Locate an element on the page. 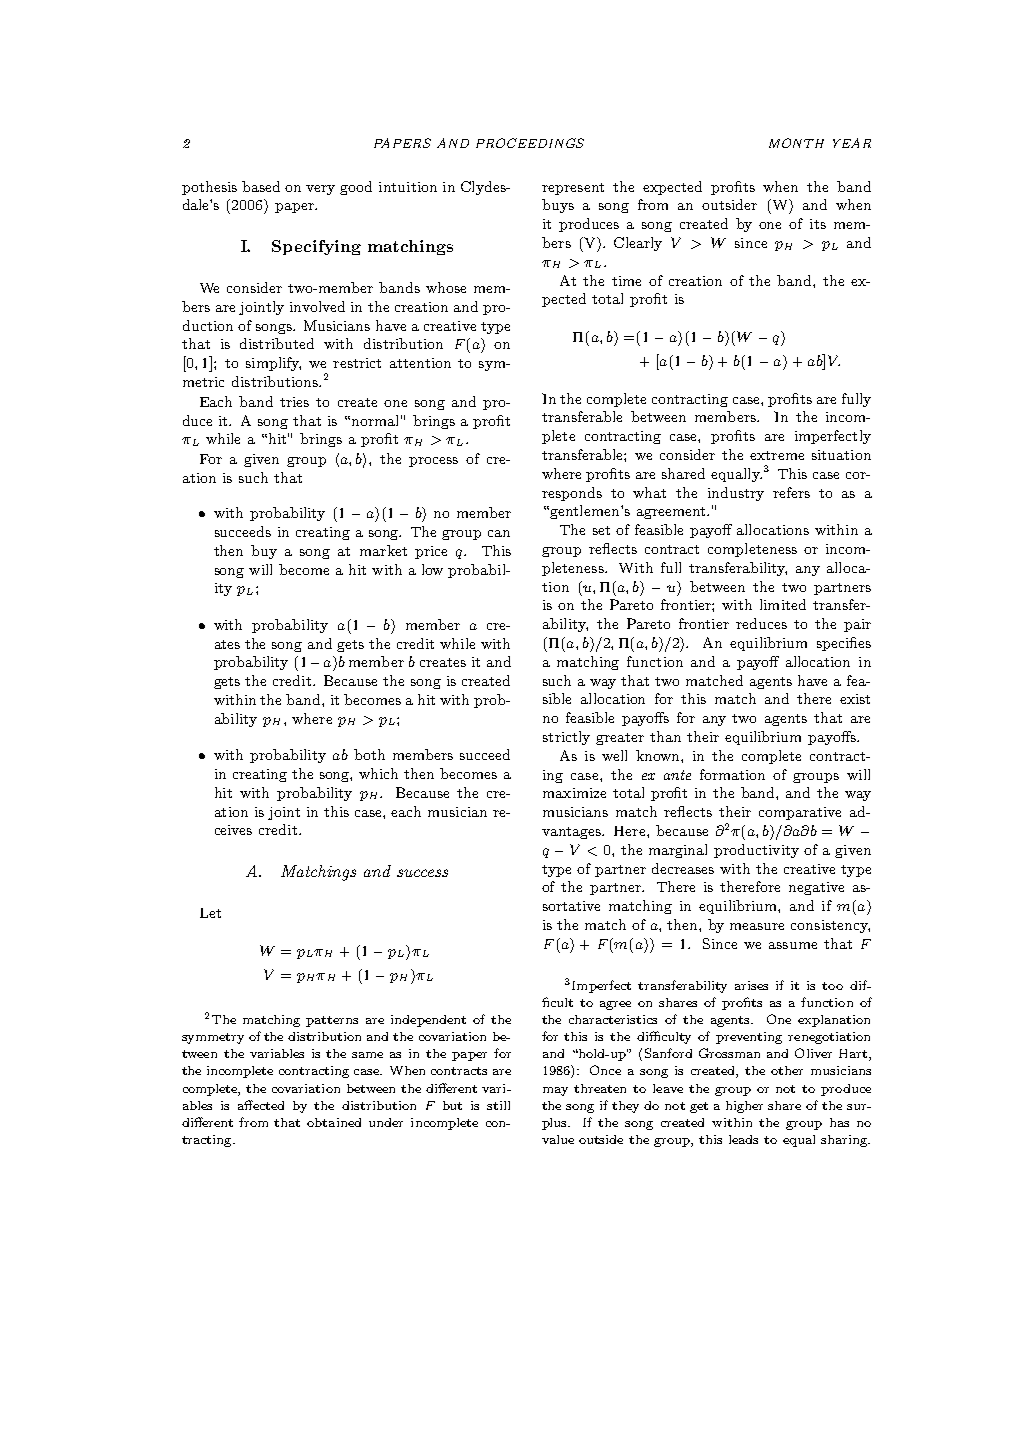 This page has height=1444, width=1021. higher is located at coordinates (744, 1107).
